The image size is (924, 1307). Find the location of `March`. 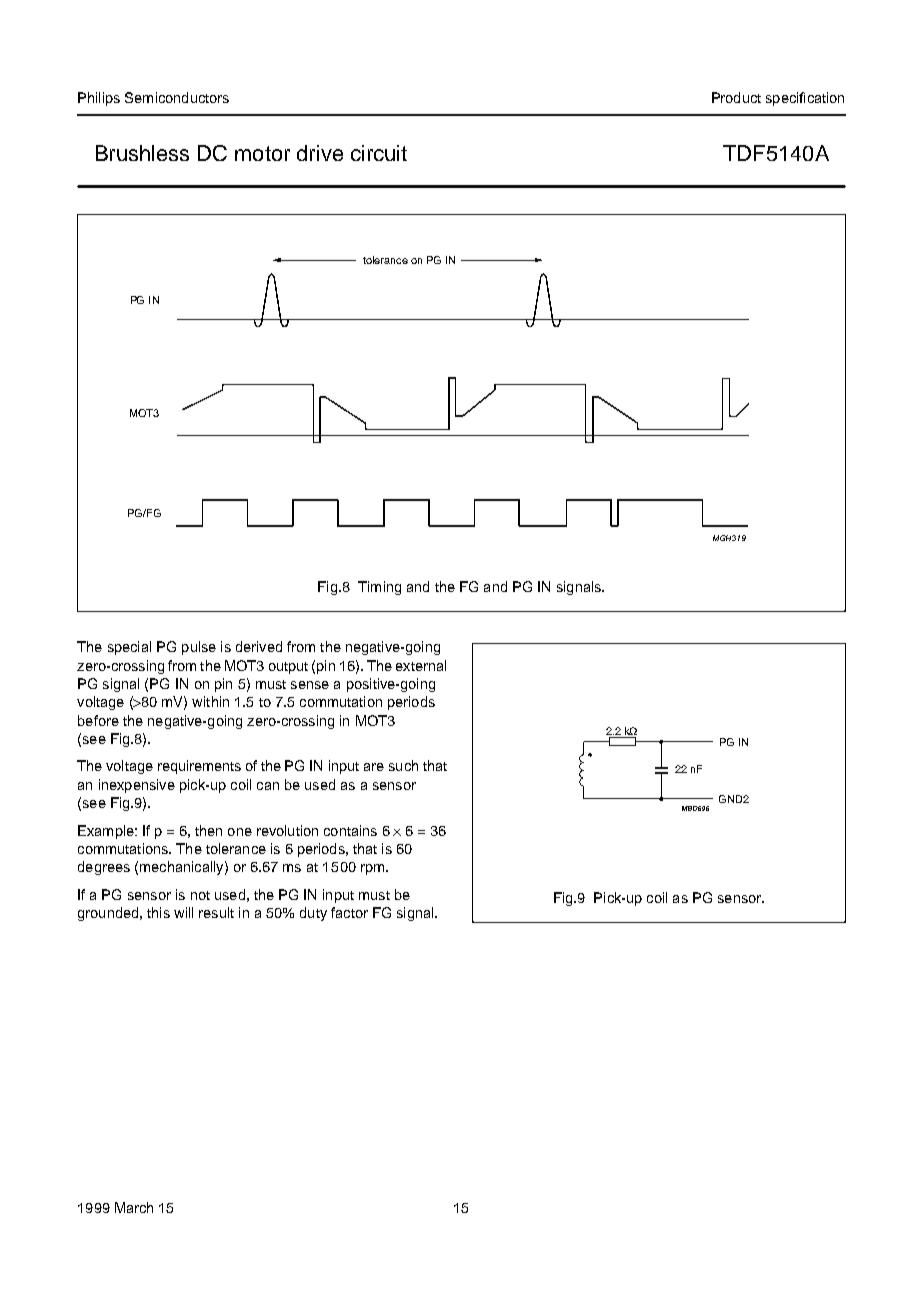

March is located at coordinates (134, 1207).
